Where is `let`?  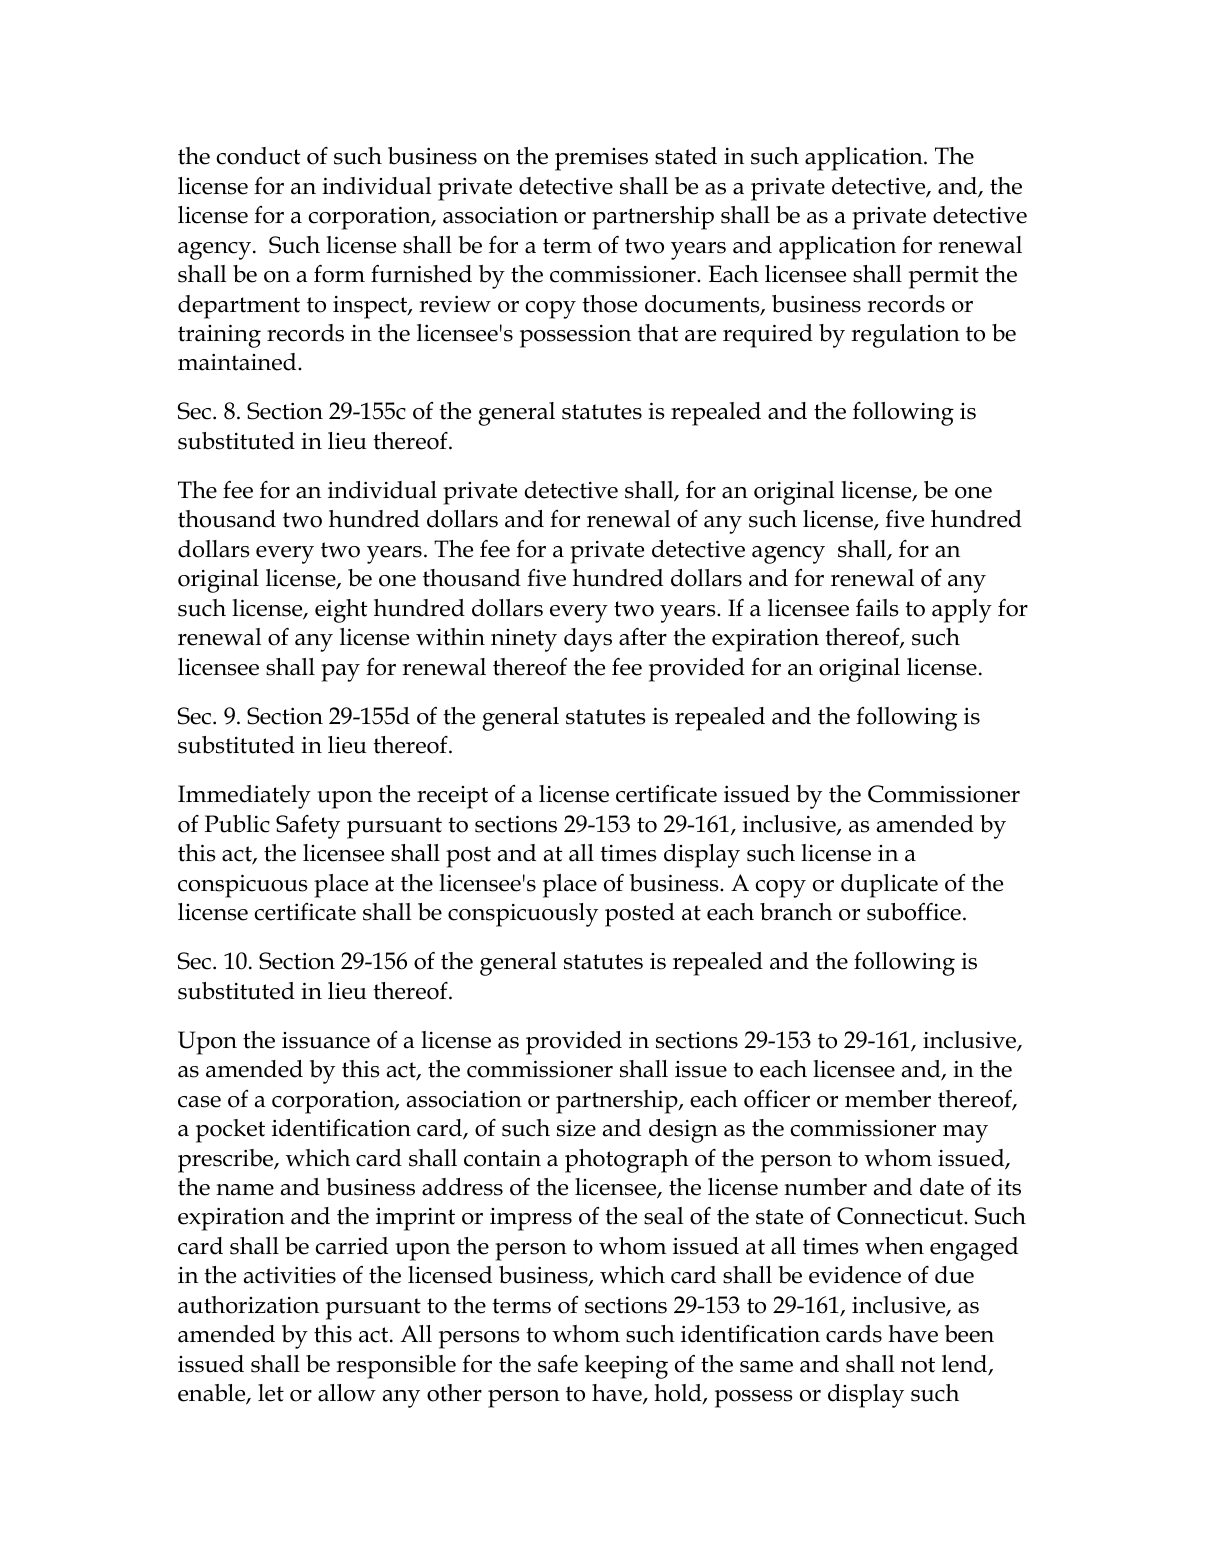 let is located at coordinates (271, 1393).
